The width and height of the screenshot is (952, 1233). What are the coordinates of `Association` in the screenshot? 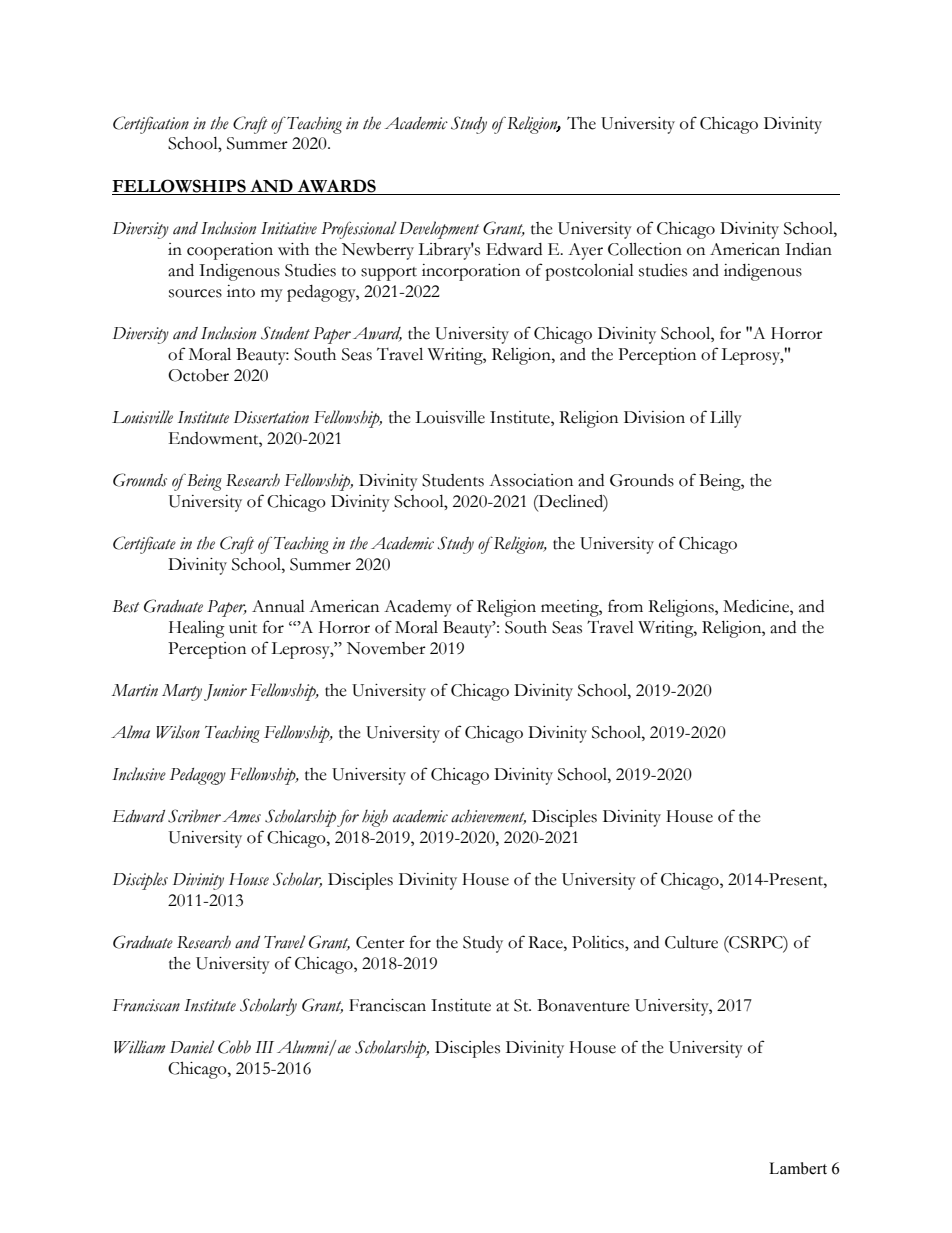 It's located at (531, 480).
